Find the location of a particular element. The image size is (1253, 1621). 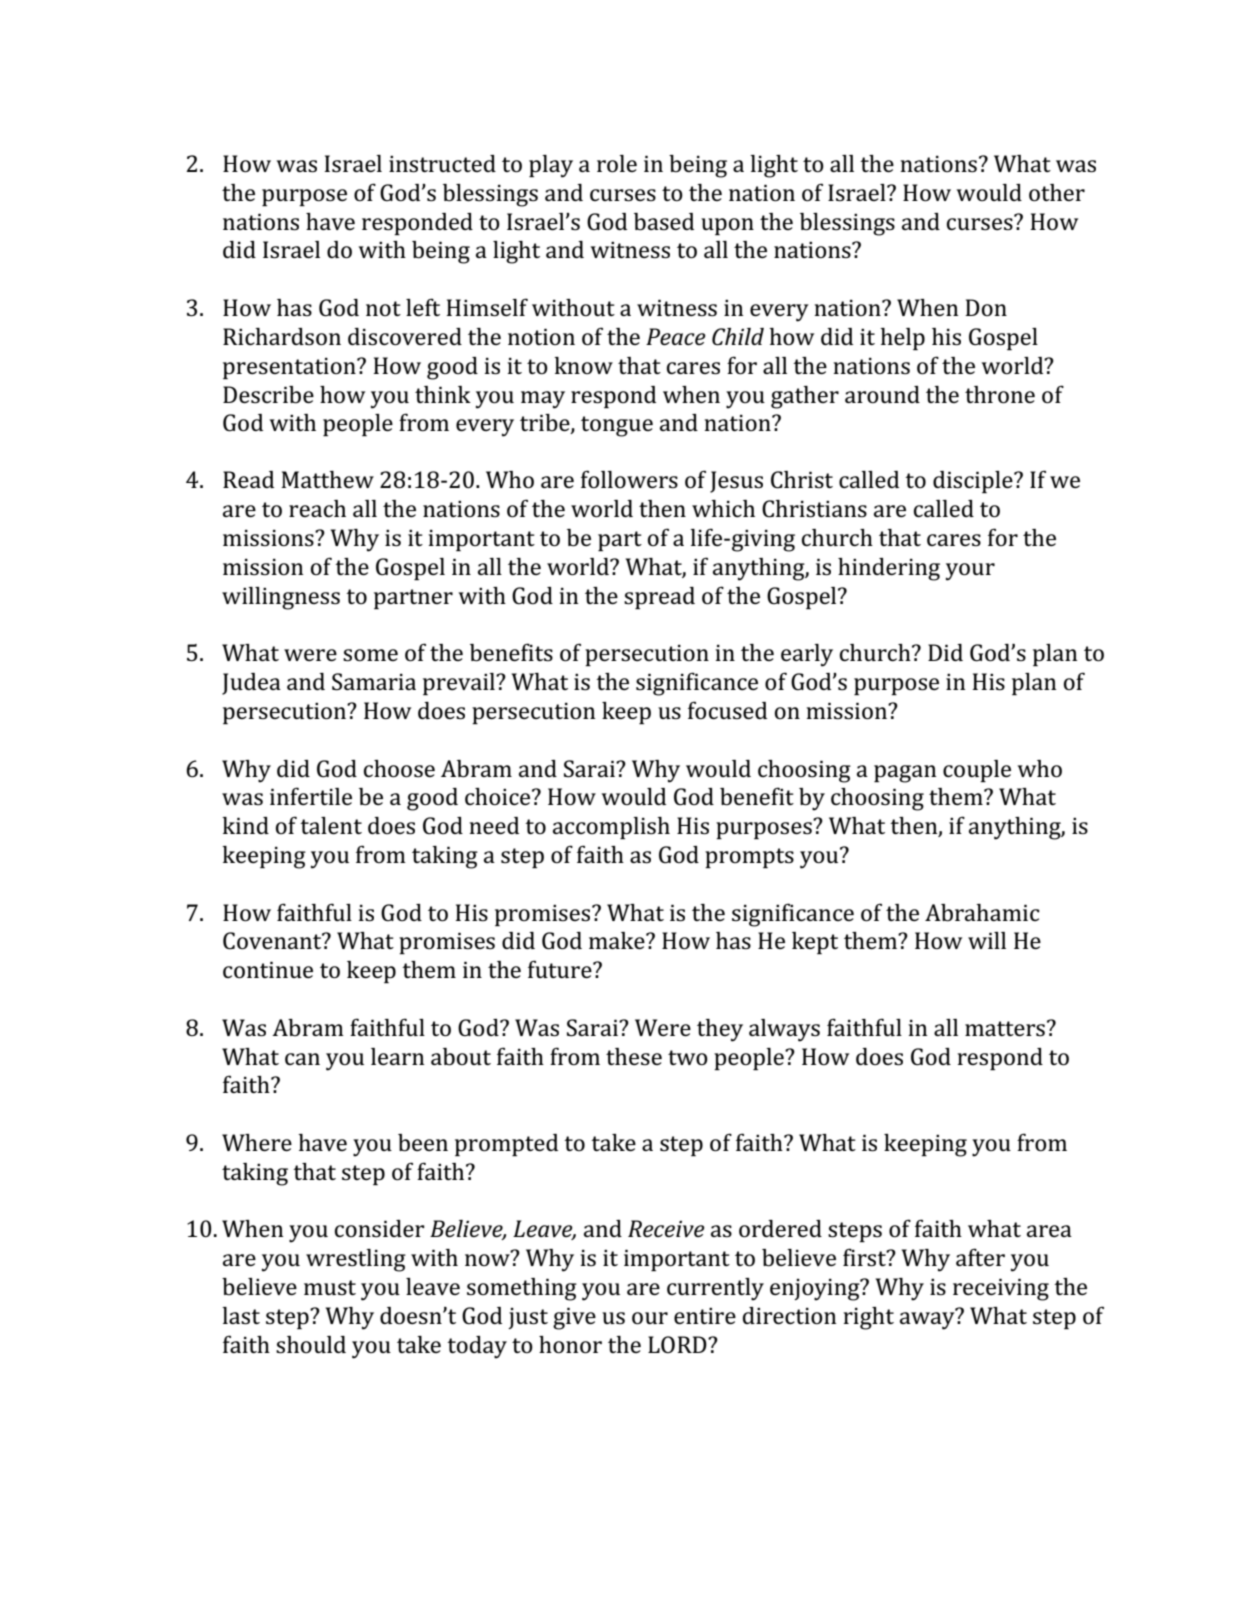

infertile is located at coordinates (311, 796).
